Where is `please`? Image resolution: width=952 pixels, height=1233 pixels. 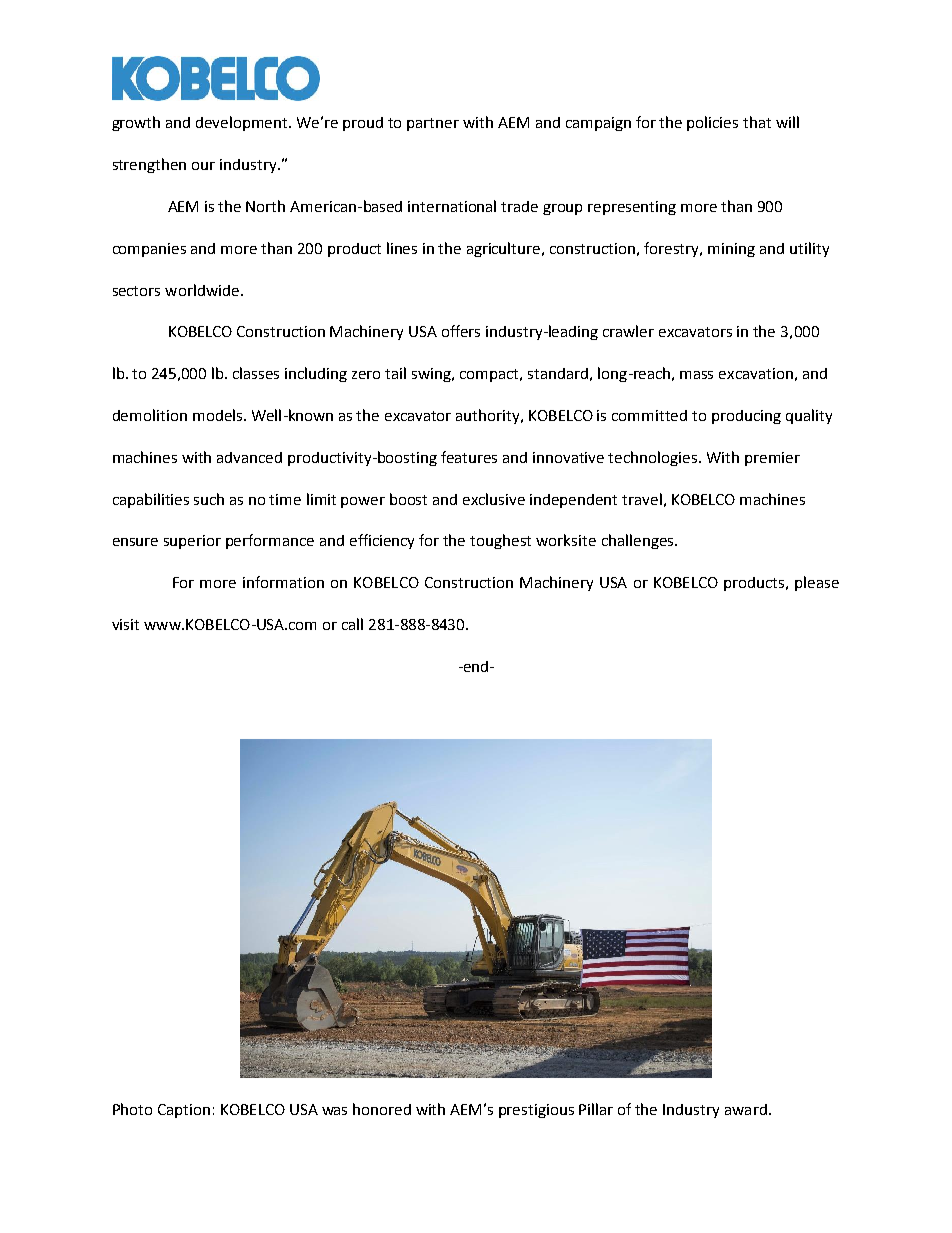
please is located at coordinates (817, 583).
